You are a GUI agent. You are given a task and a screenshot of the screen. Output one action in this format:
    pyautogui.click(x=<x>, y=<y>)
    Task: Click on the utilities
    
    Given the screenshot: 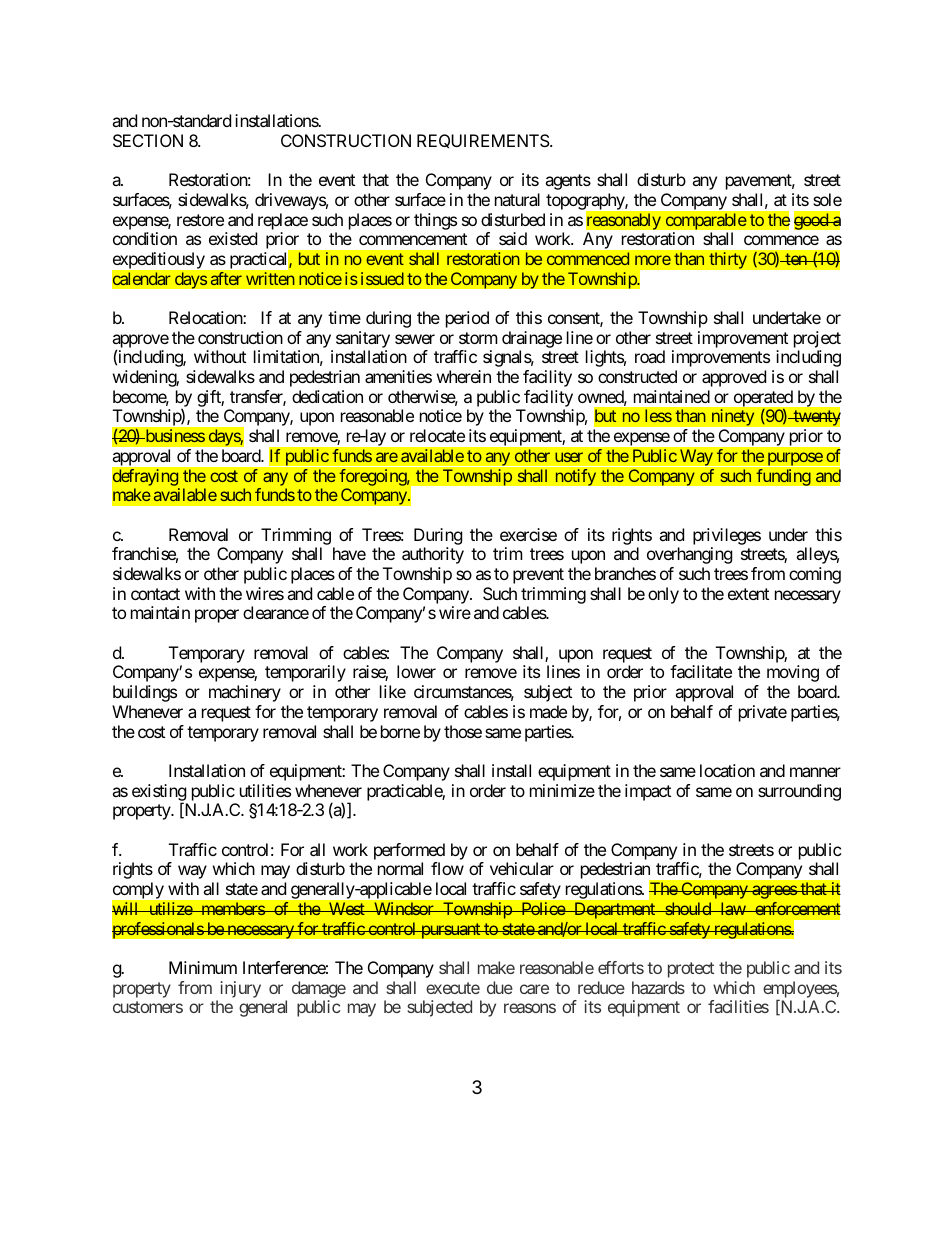 What is the action you would take?
    pyautogui.click(x=265, y=790)
